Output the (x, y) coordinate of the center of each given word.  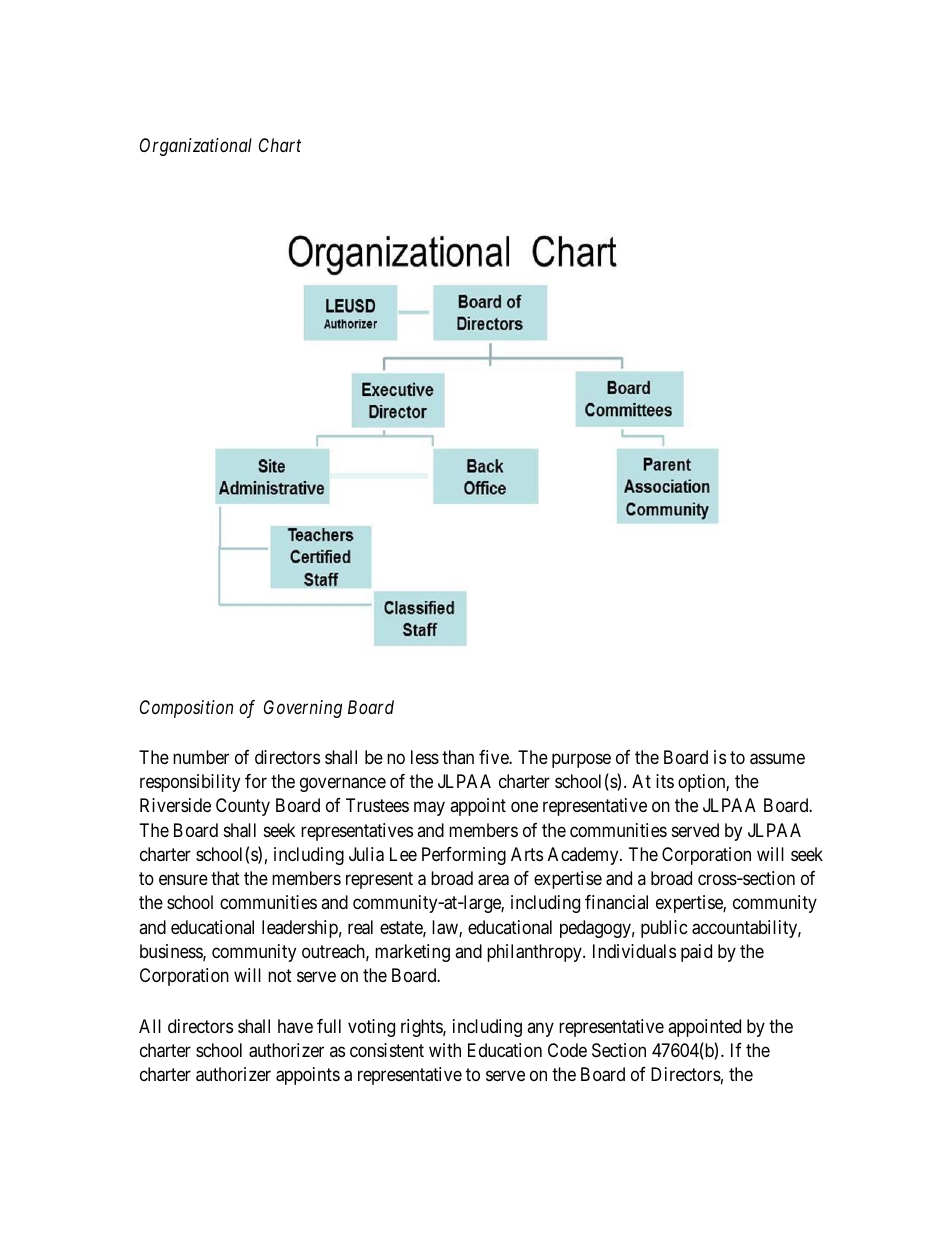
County (243, 807)
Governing (303, 709)
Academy (584, 856)
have (295, 1026)
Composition (186, 709)
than (458, 757)
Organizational (196, 147)
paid (696, 953)
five (494, 757)
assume (777, 759)
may (429, 809)
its (665, 781)
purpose (581, 760)
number (201, 757)
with (445, 1050)
